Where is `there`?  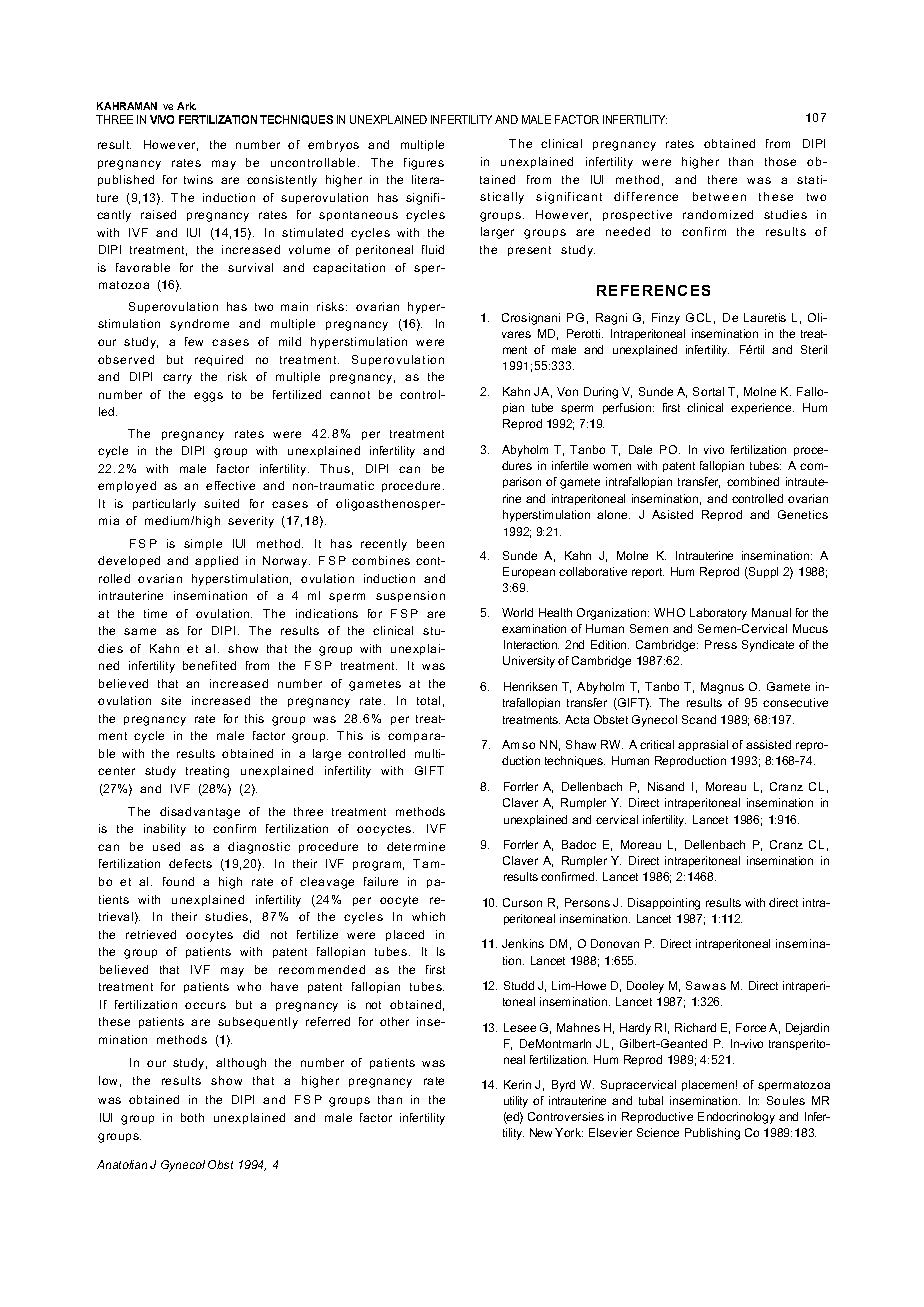 there is located at coordinates (722, 179).
